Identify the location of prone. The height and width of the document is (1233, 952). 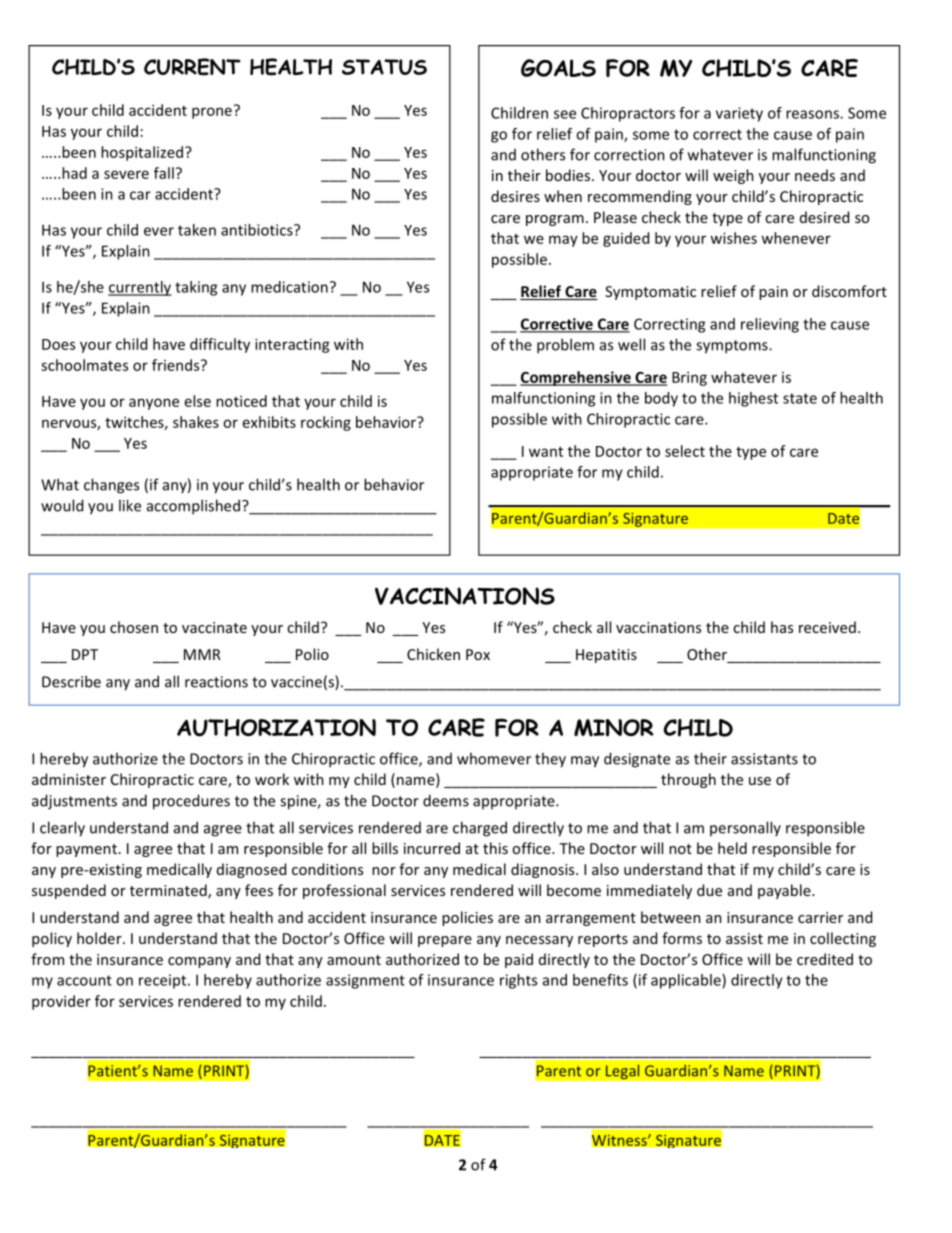
(212, 113).
